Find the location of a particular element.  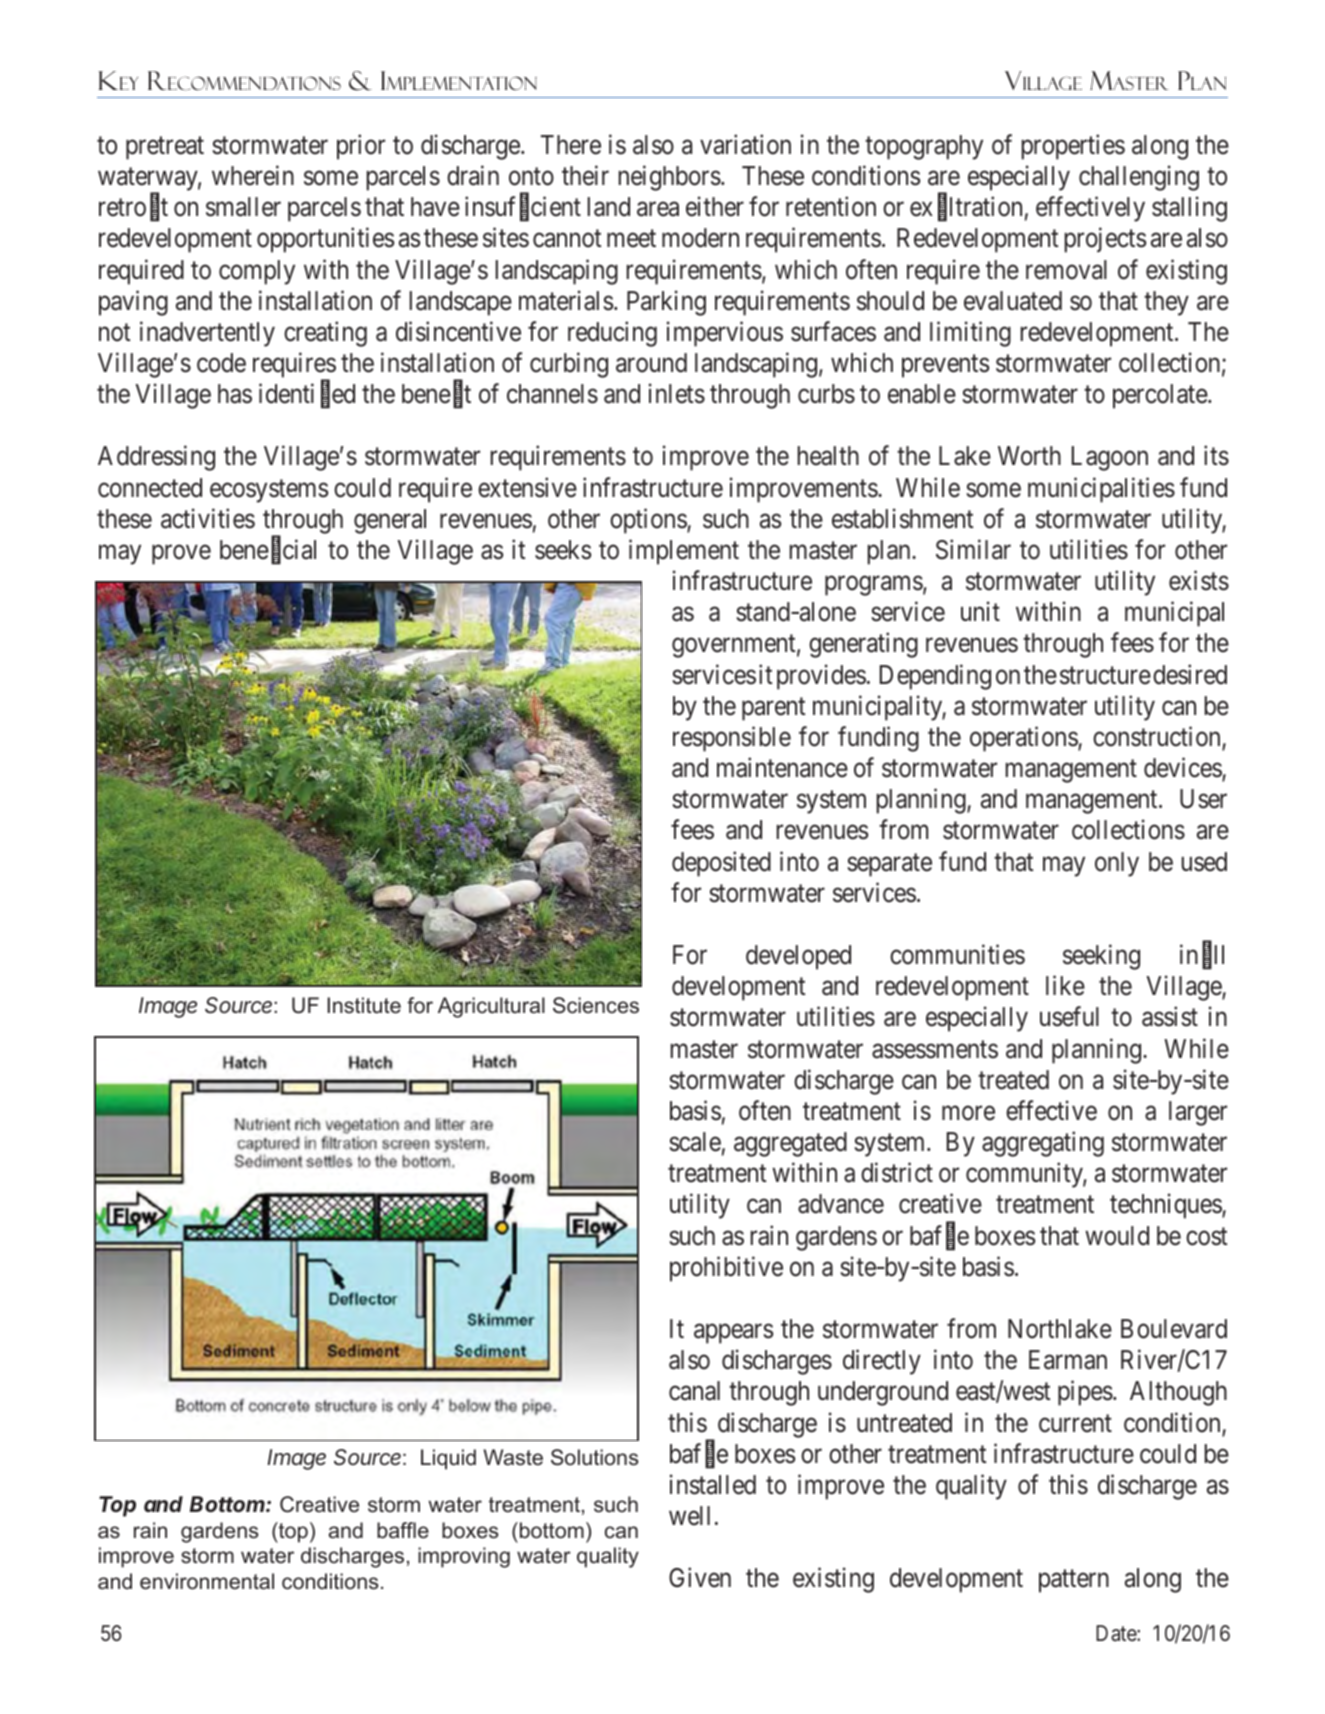

Agricultural is located at coordinates (491, 1007).
